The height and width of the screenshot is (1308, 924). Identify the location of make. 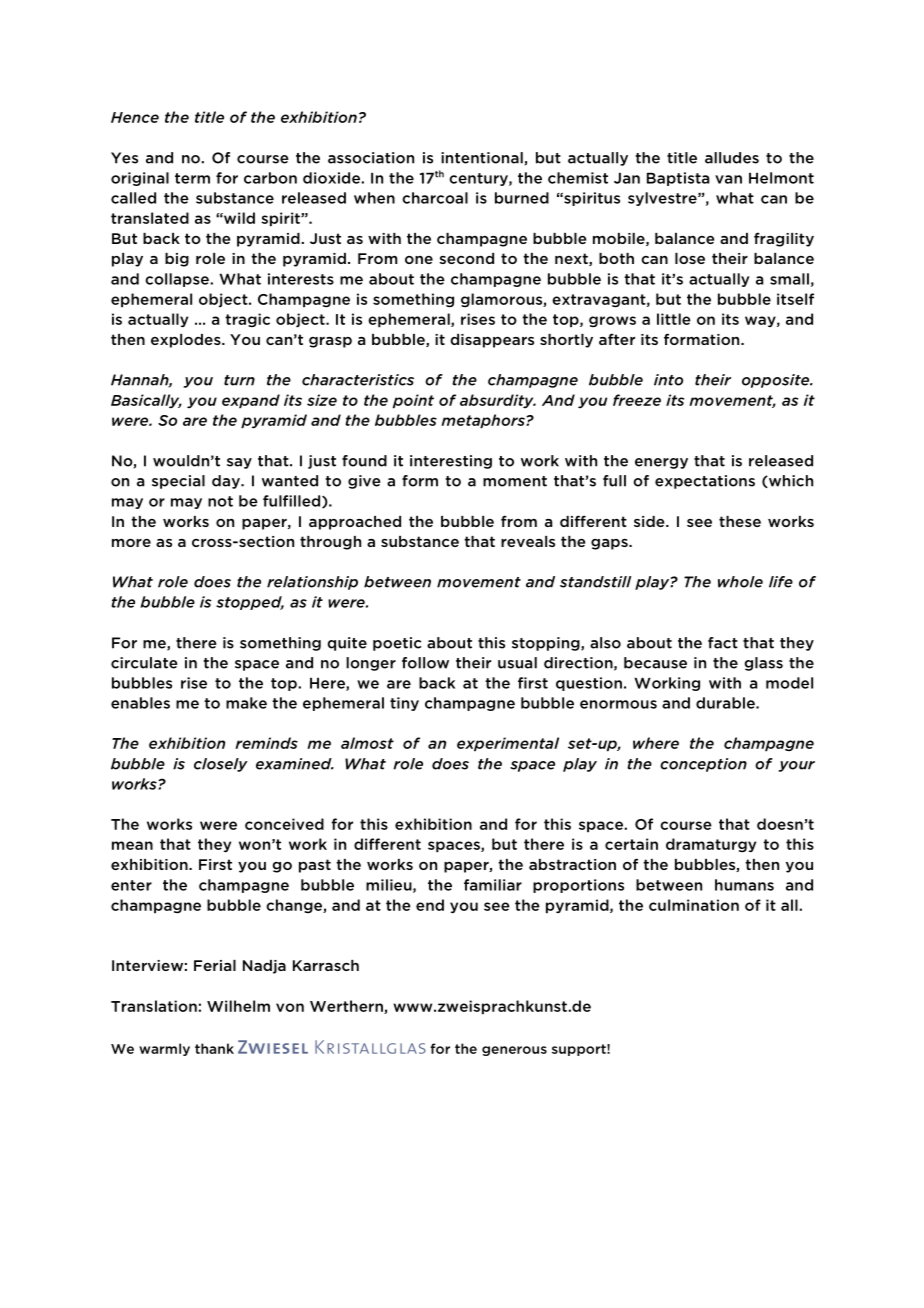
(246, 703).
